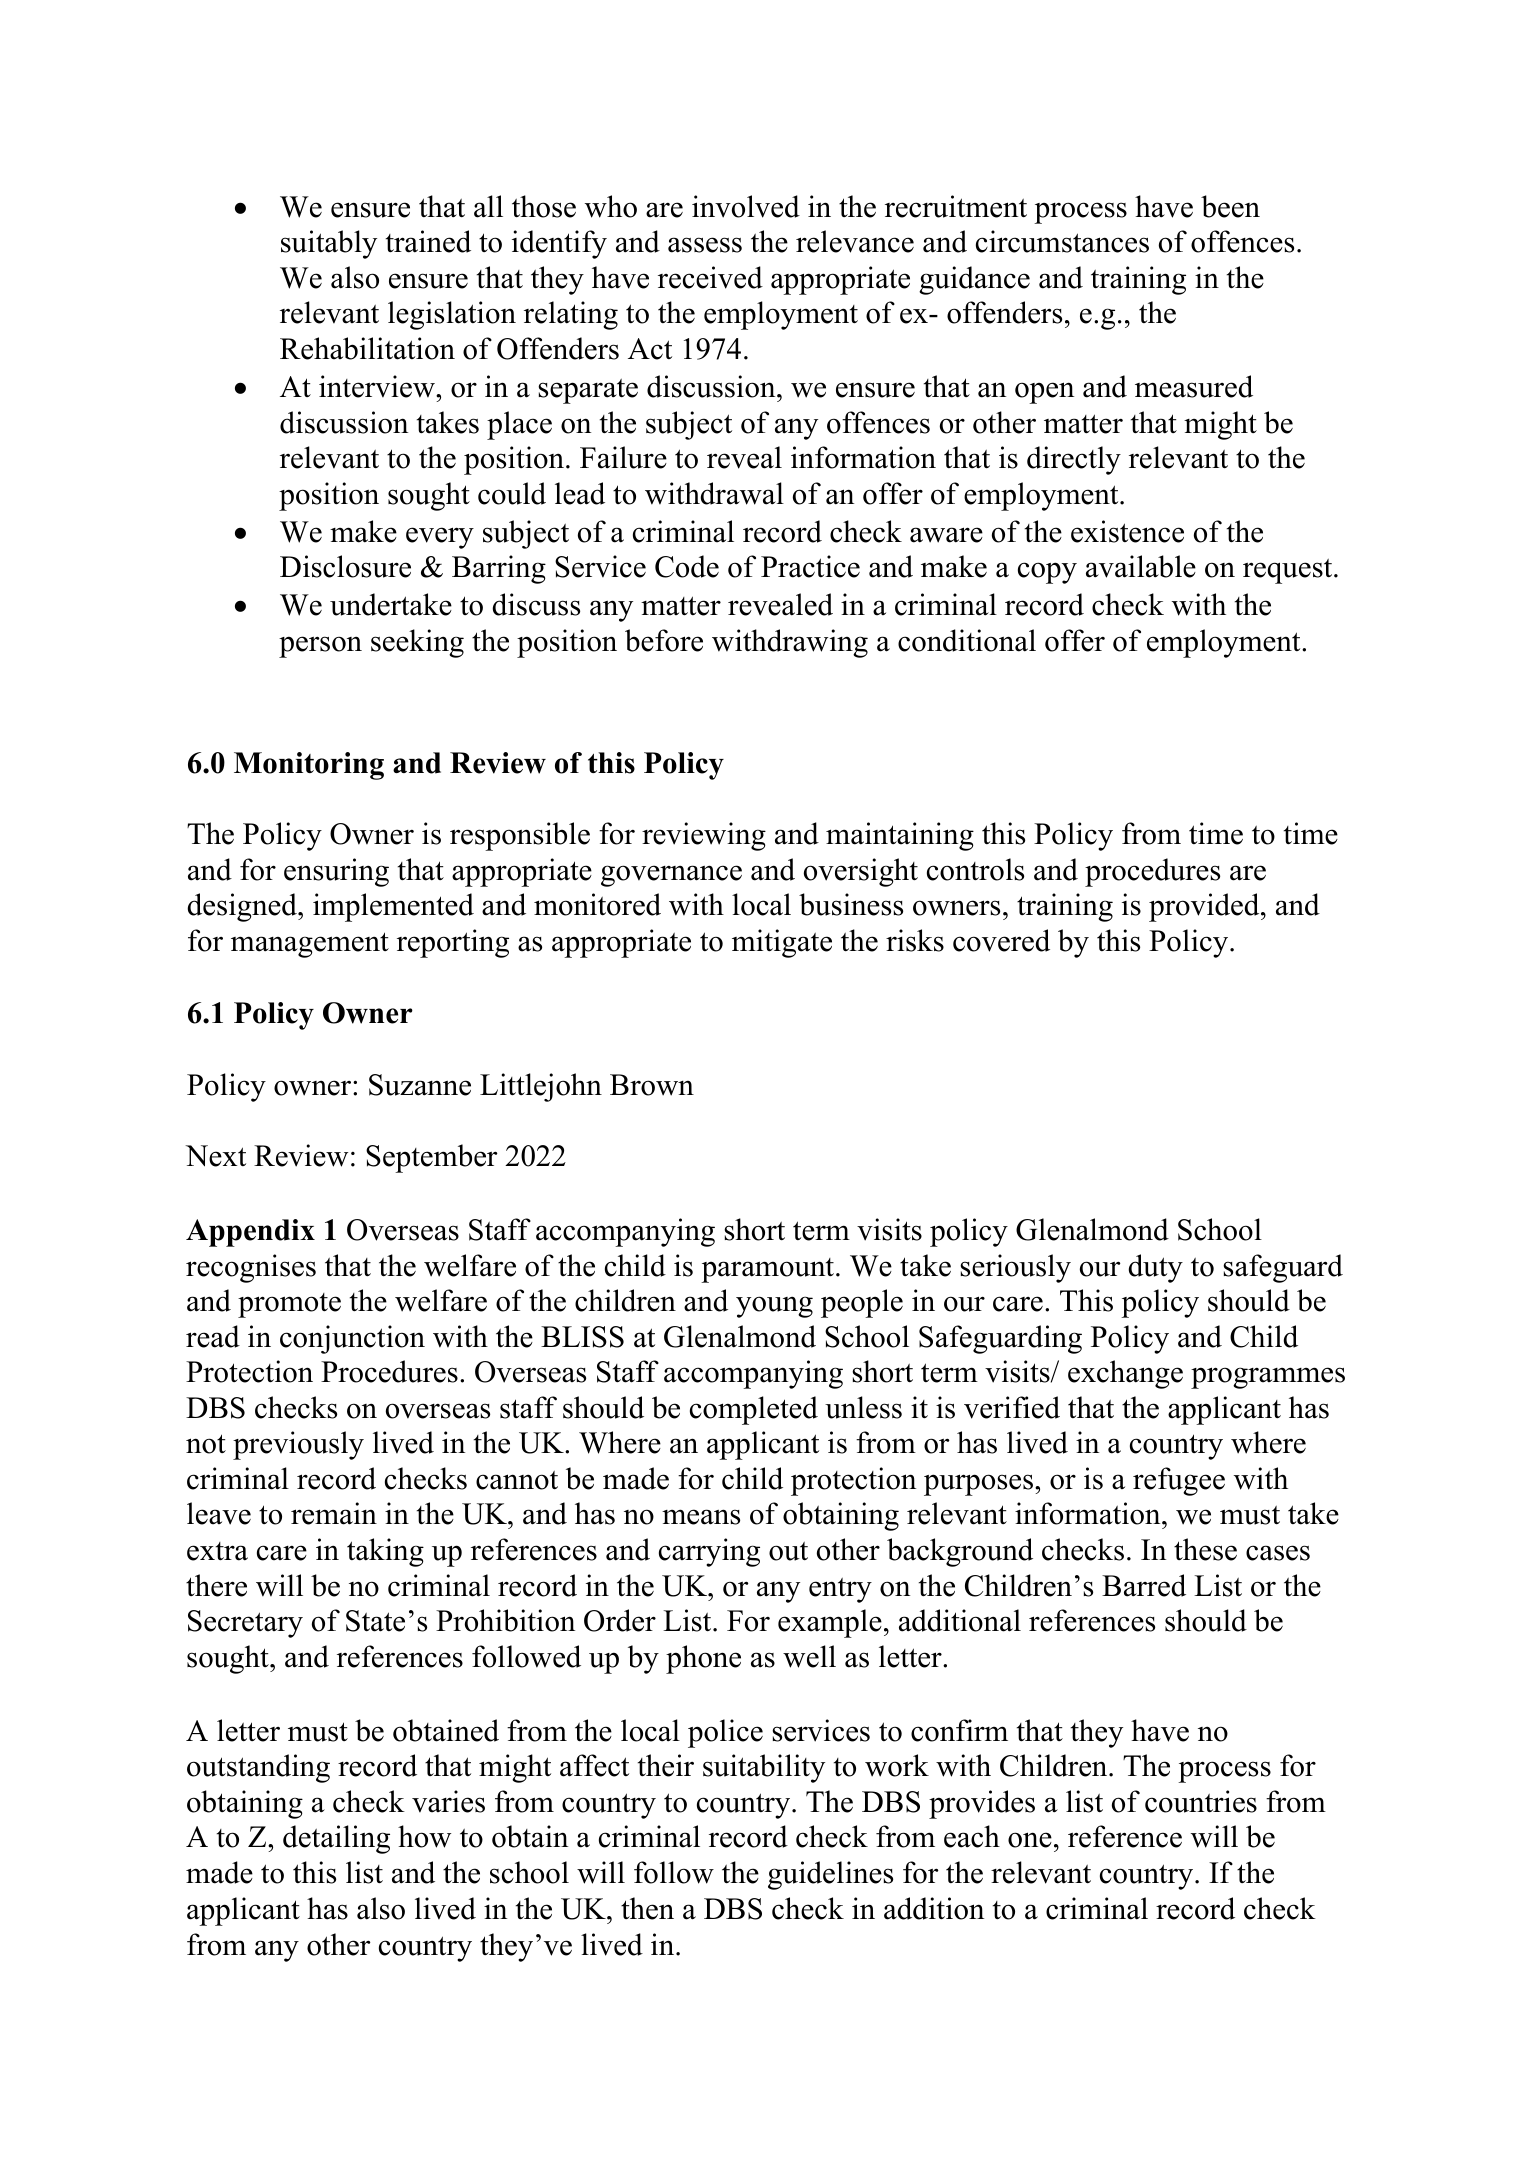 The height and width of the page is (2171, 1535). What do you see at coordinates (329, 244) in the page?
I see `suitably` at bounding box center [329, 244].
